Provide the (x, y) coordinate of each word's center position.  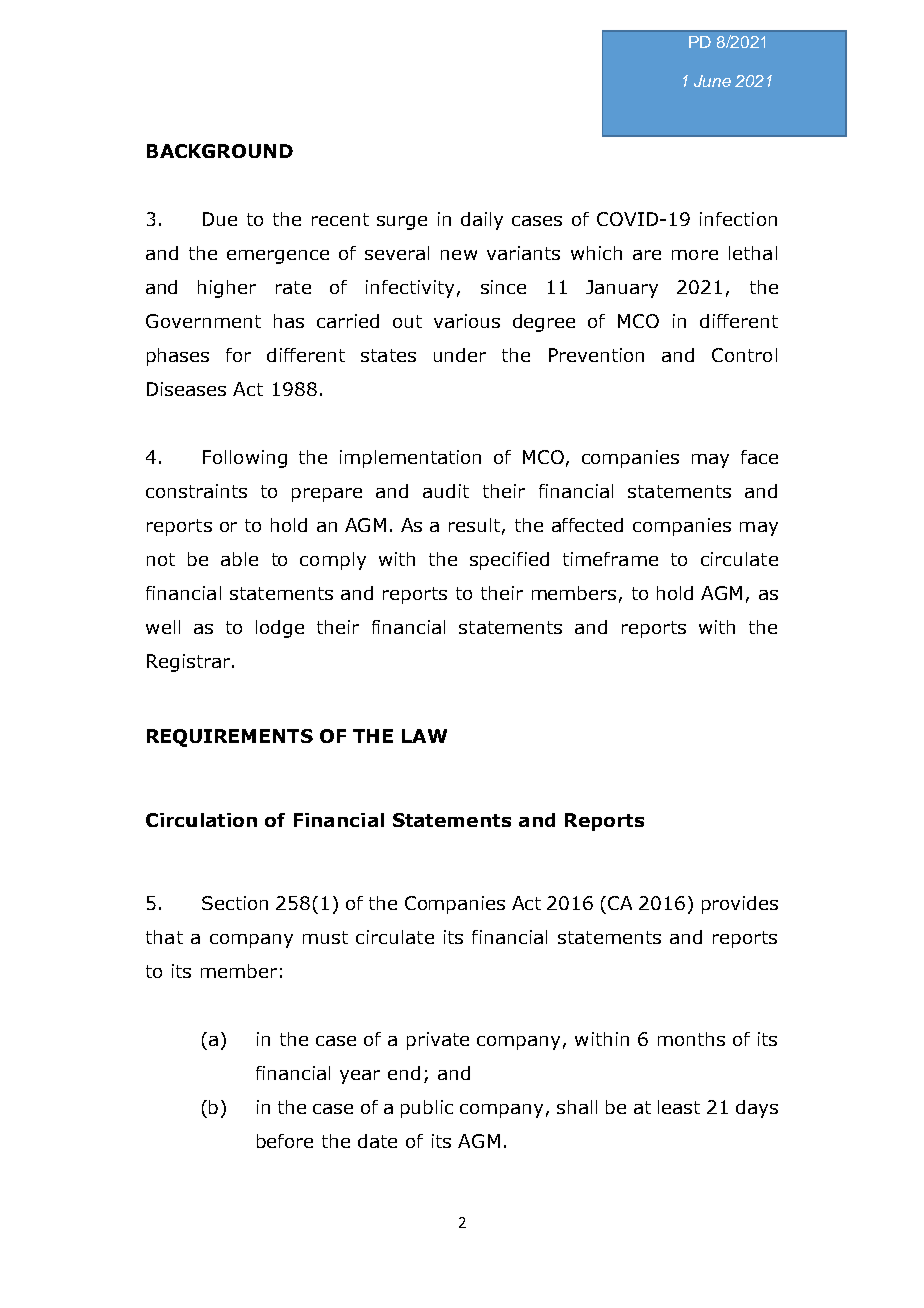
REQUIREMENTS (230, 738)
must (325, 937)
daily (482, 221)
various (467, 321)
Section (235, 903)
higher (227, 289)
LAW (424, 736)
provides (740, 905)
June (712, 81)
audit (446, 491)
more (695, 255)
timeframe (610, 559)
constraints (196, 491)
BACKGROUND (220, 151)
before (285, 1141)
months (691, 1039)
